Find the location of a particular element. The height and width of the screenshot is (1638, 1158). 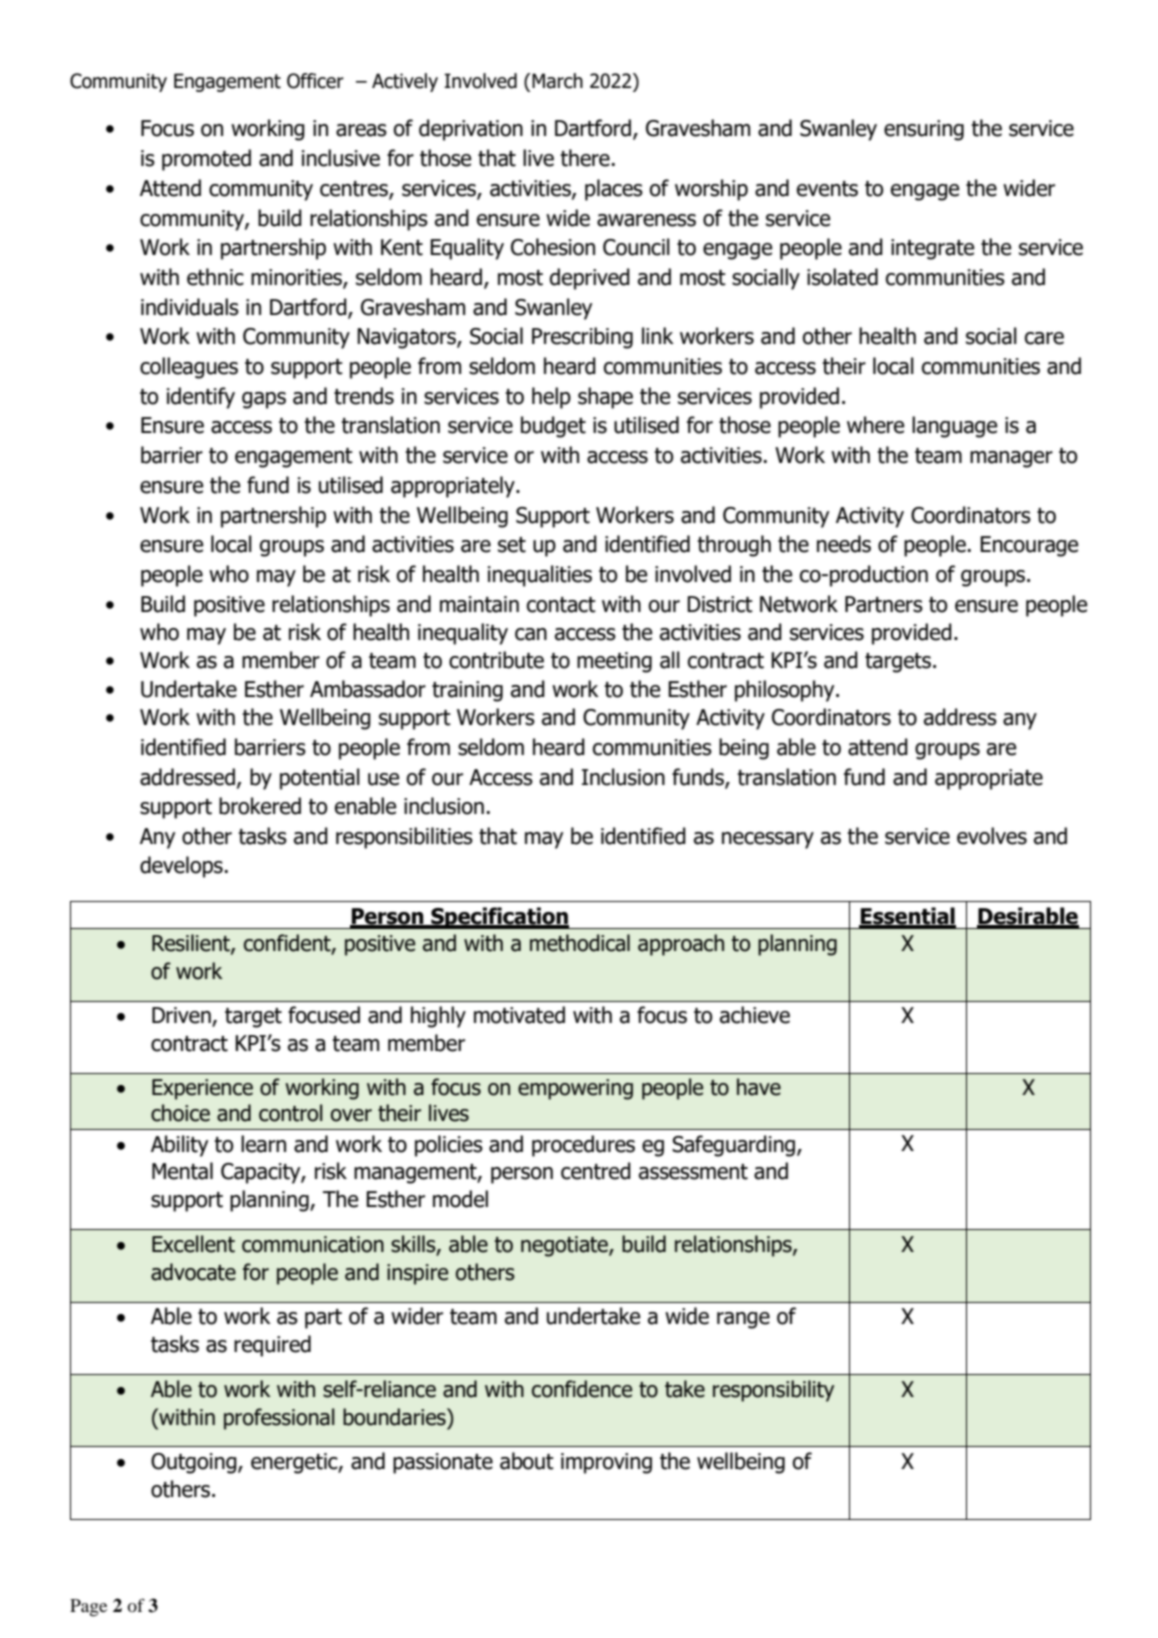

there is located at coordinates (585, 158).
